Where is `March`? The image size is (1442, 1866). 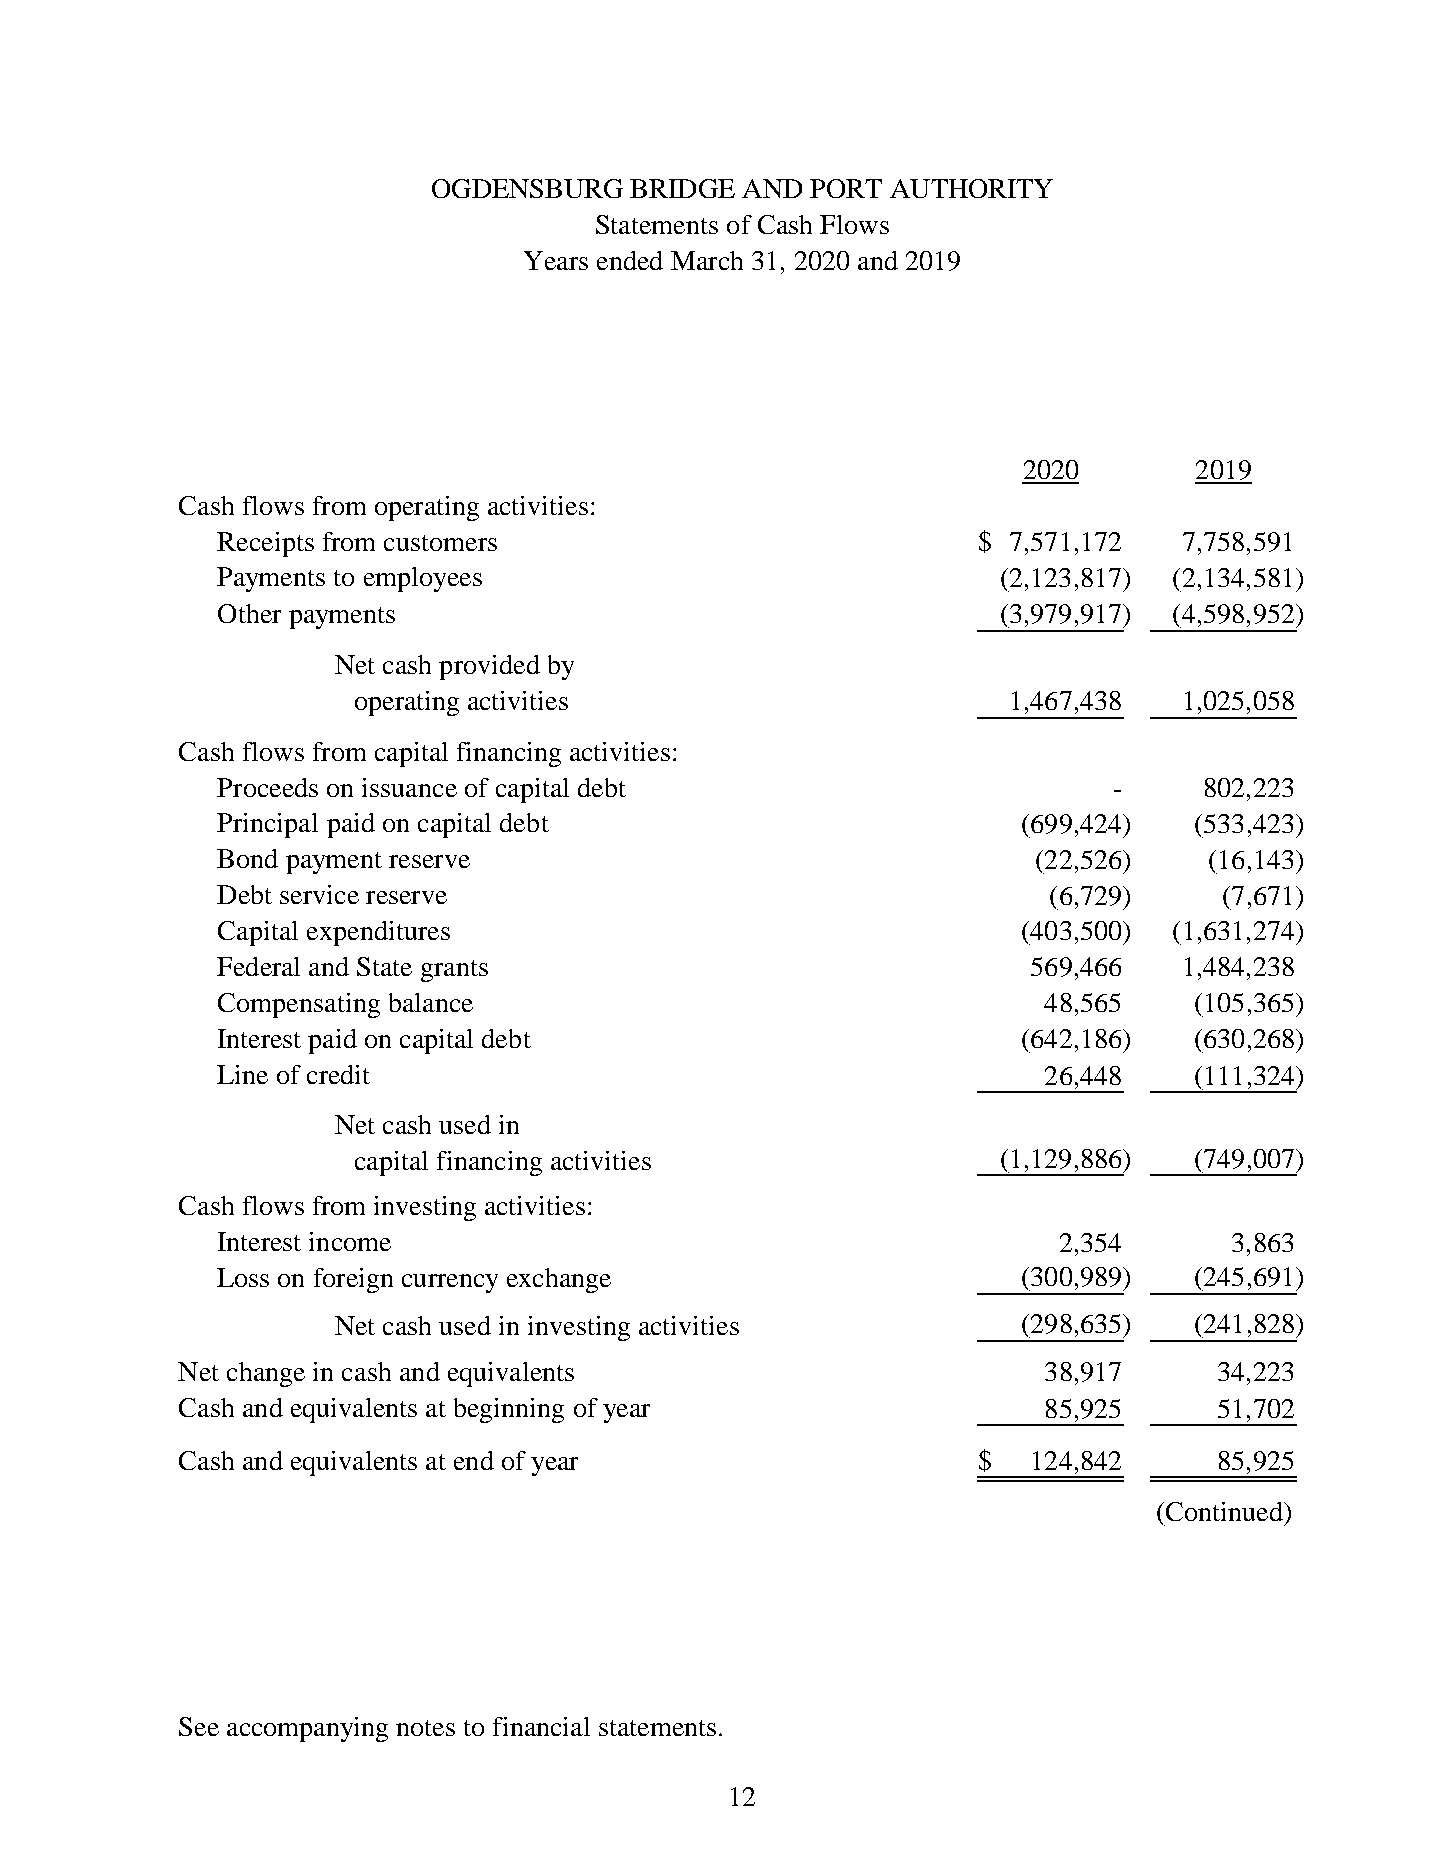 March is located at coordinates (707, 260).
